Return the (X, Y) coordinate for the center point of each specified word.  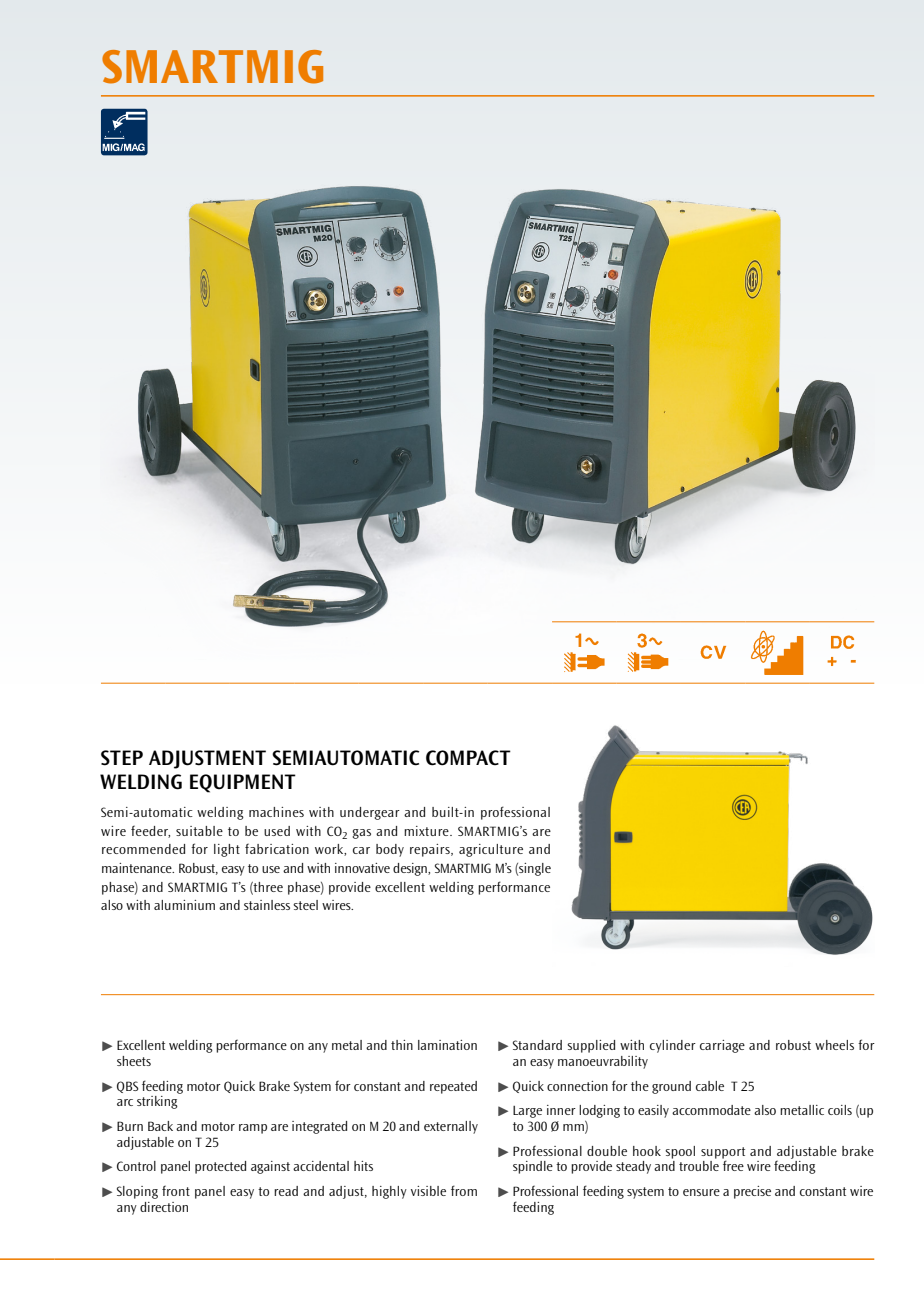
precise (752, 1192)
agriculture (491, 850)
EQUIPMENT (243, 783)
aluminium (184, 905)
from (464, 1190)
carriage (722, 1046)
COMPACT (468, 758)
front (176, 1190)
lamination (447, 1045)
